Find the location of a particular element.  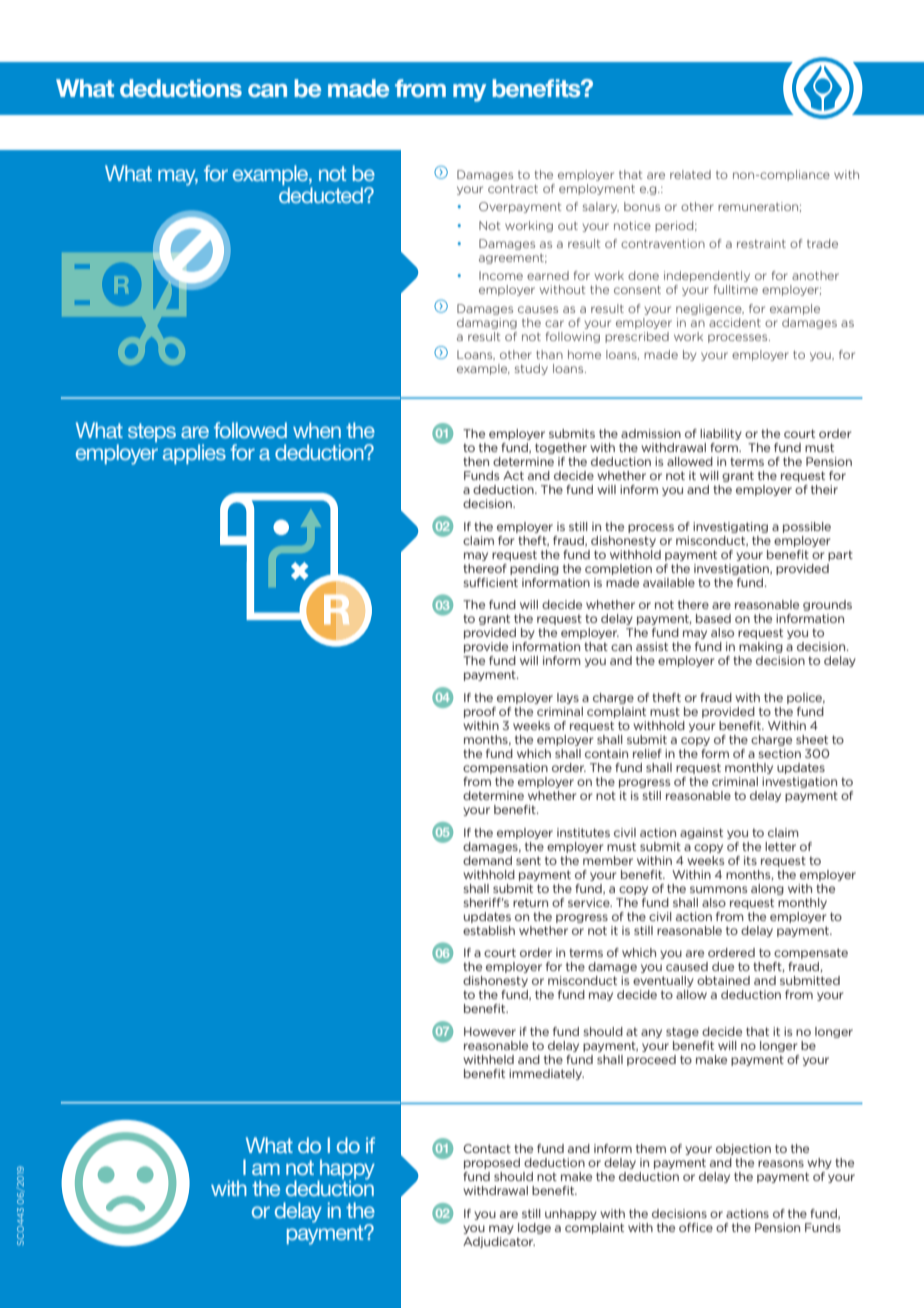

proposed is located at coordinates (492, 1163).
